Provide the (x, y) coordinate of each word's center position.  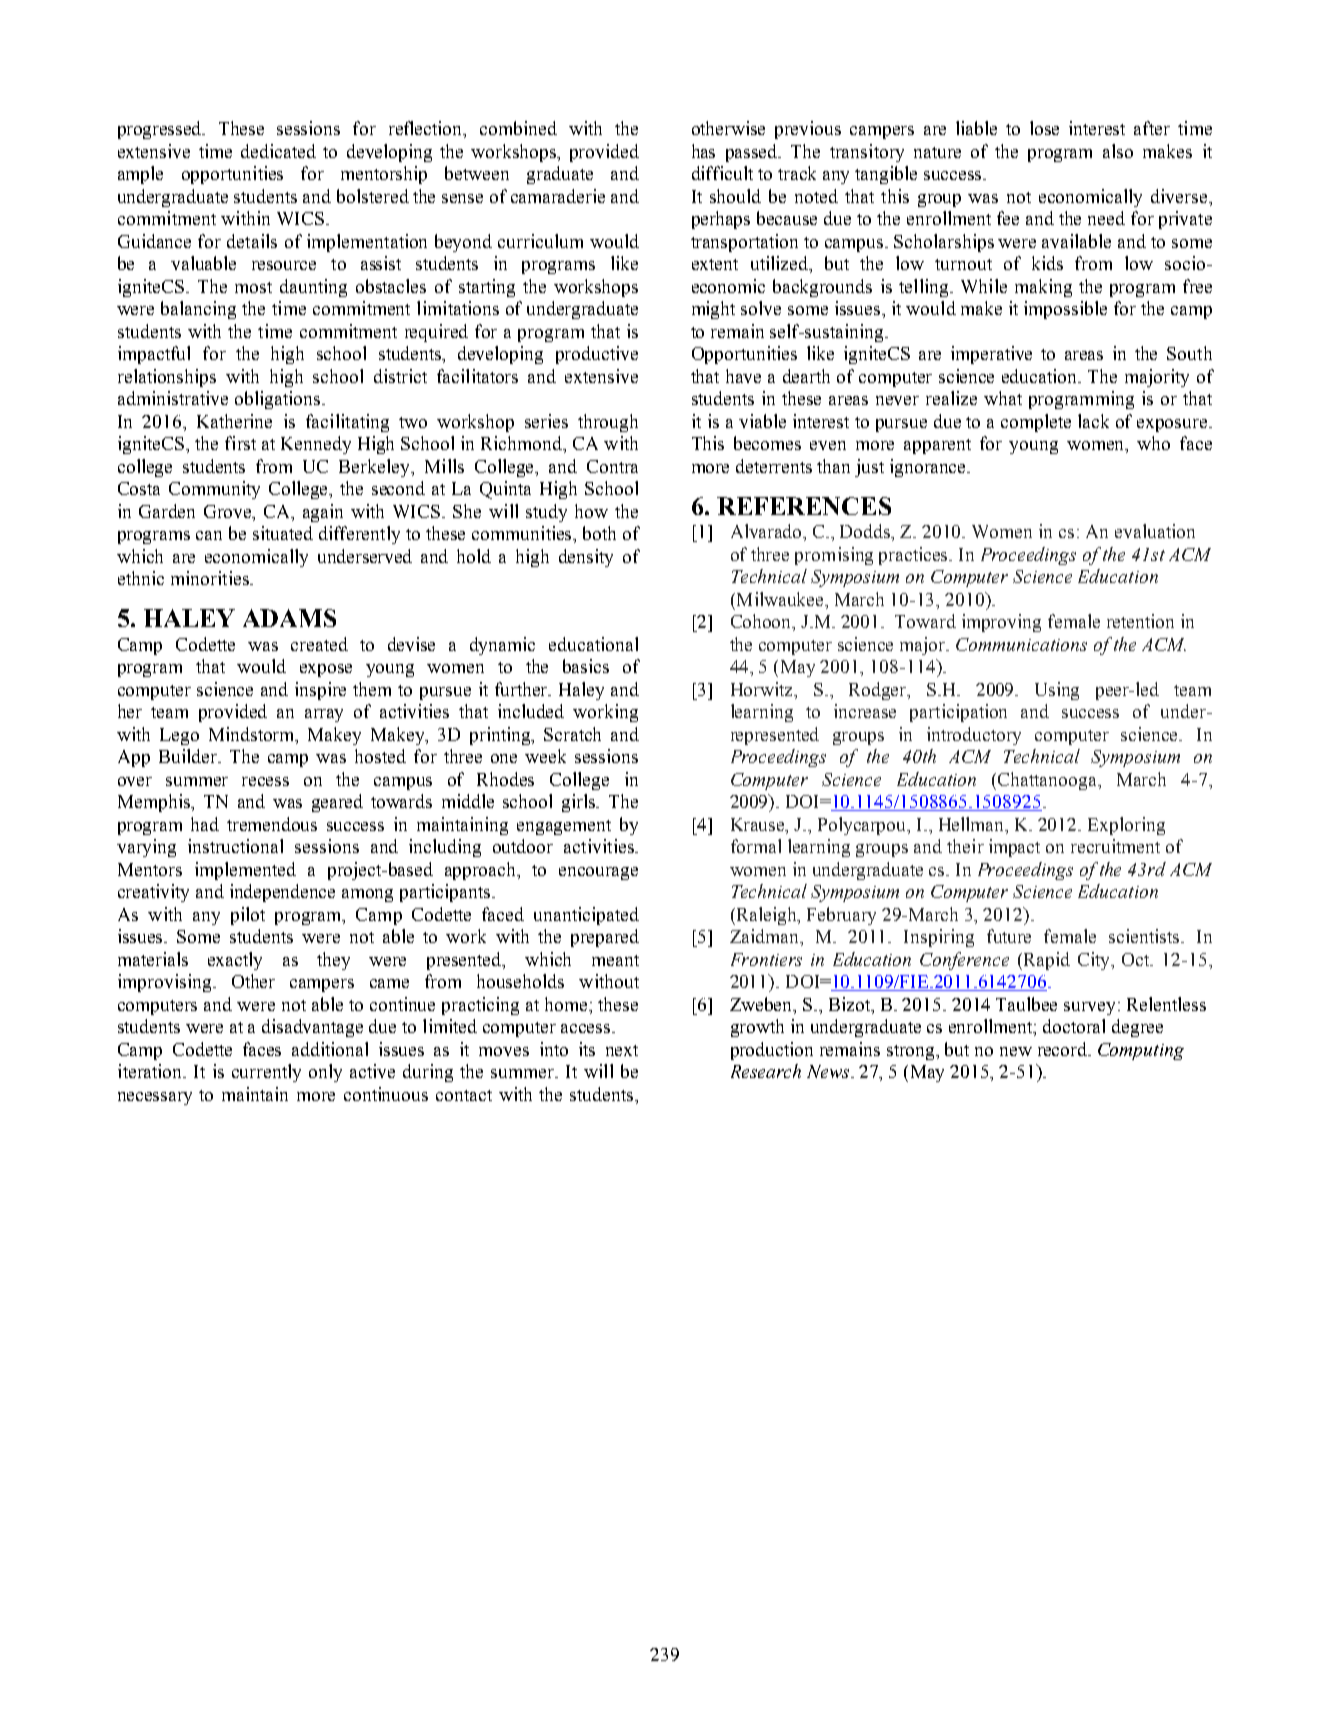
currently (266, 1073)
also (1118, 151)
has (703, 151)
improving (1001, 623)
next (622, 1050)
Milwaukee (780, 599)
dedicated (278, 151)
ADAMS (289, 618)
